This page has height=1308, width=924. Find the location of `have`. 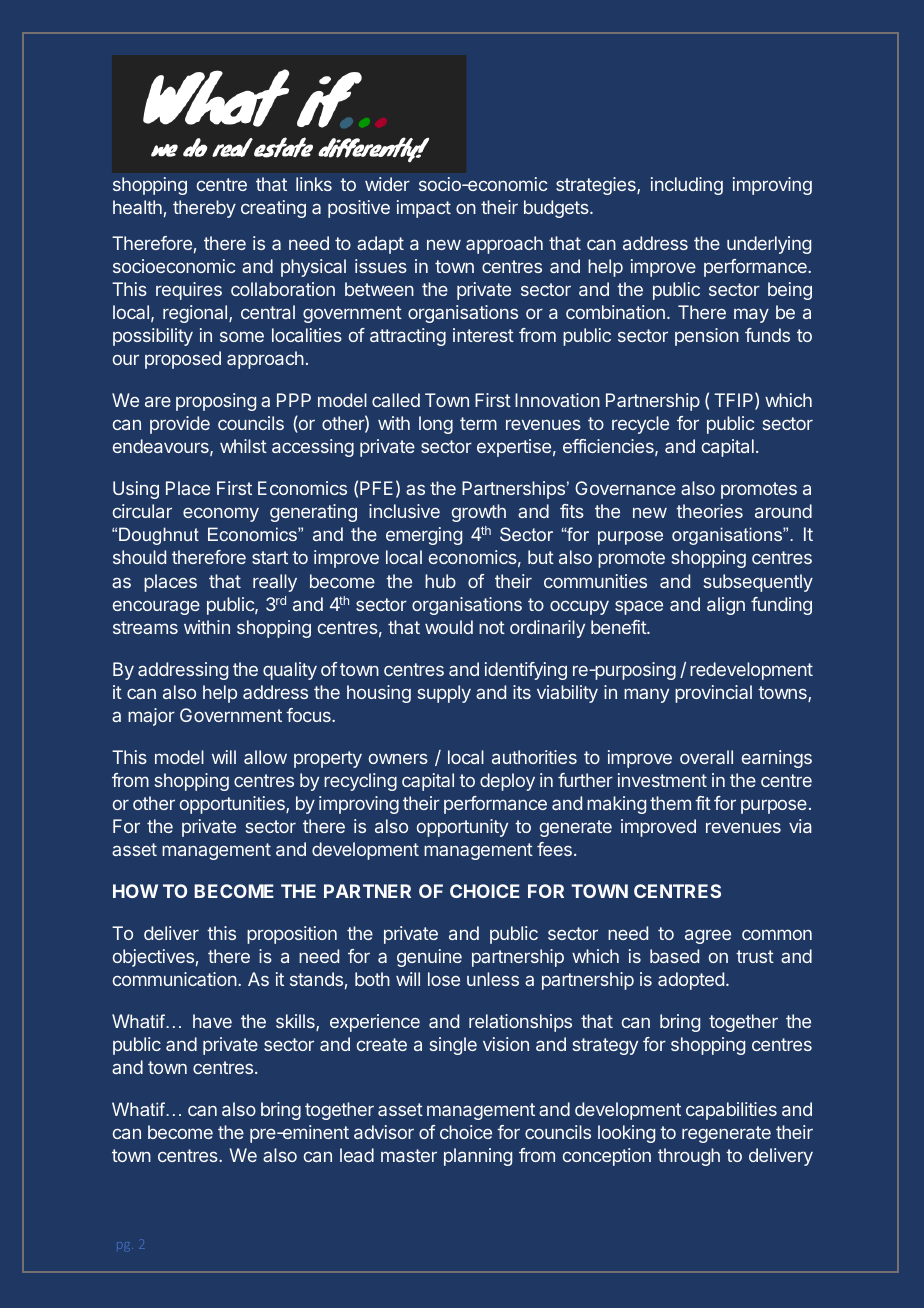

have is located at coordinates (212, 1021).
